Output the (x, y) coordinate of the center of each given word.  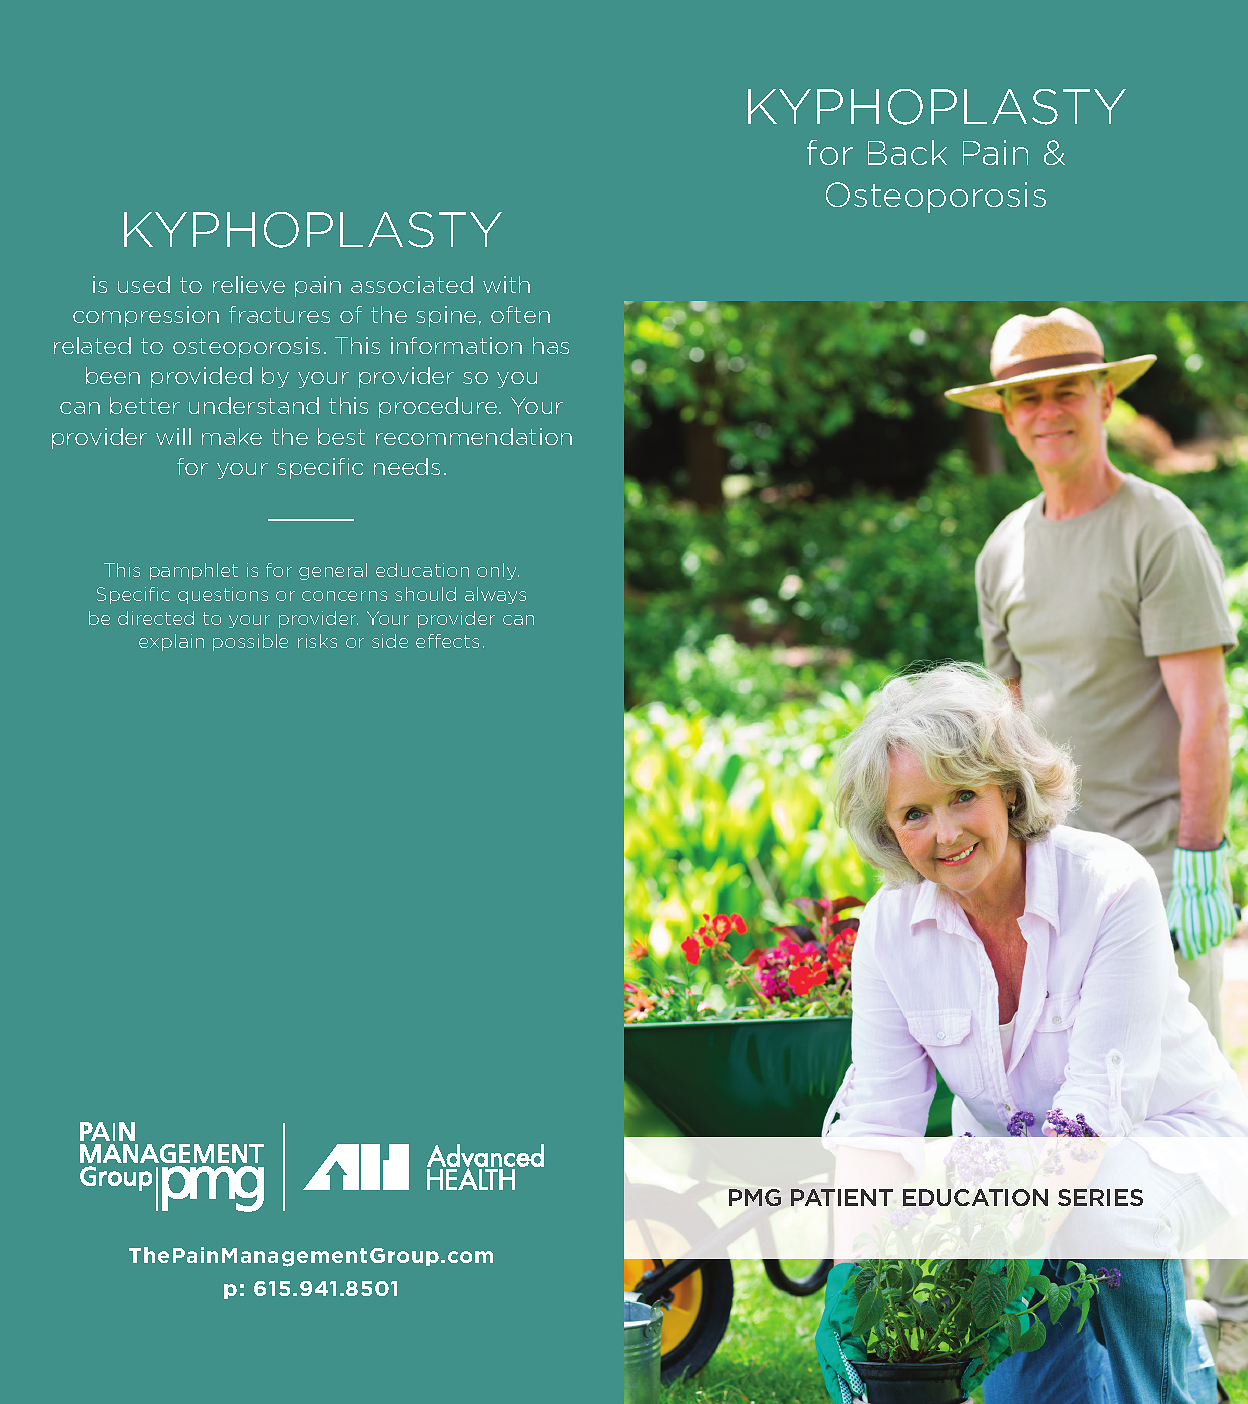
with (506, 284)
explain (171, 642)
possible (250, 642)
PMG (755, 1197)
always (495, 595)
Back (907, 152)
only (498, 571)
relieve (249, 284)
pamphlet (194, 571)
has (551, 345)
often (520, 314)
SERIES (1100, 1197)
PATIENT (842, 1197)
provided (201, 377)
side (390, 641)
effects (447, 641)
